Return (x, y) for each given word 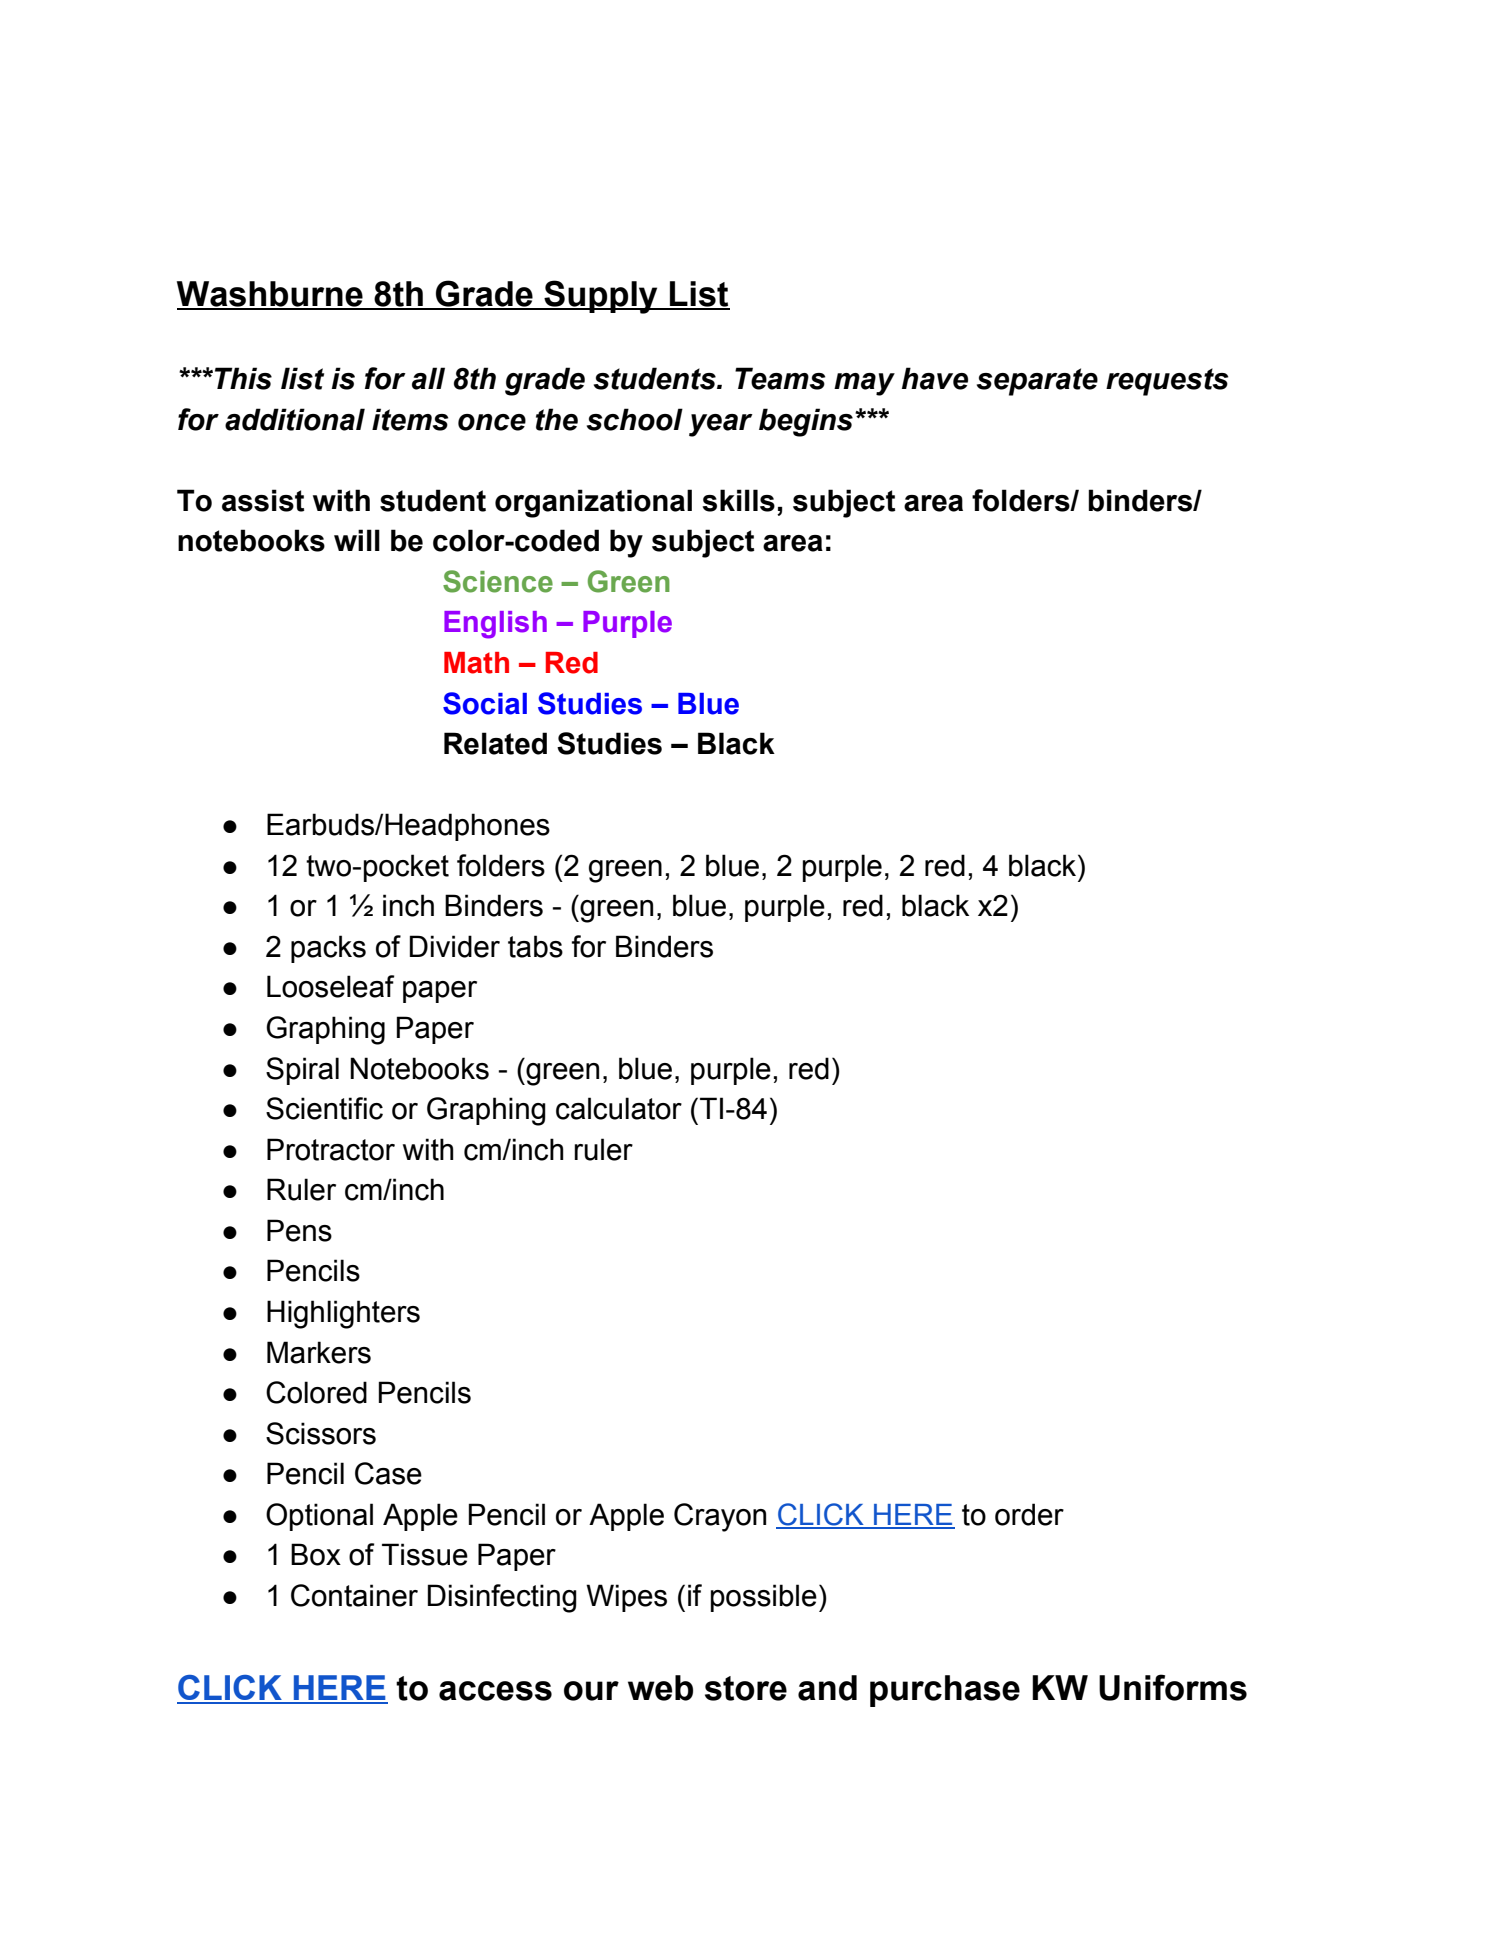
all (428, 378)
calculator (619, 1108)
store (746, 1688)
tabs (535, 946)
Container (354, 1595)
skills (738, 500)
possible (764, 1598)
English (495, 625)
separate (1037, 382)
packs (328, 949)
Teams (780, 378)
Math (476, 663)
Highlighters (343, 1314)
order (1029, 1514)
